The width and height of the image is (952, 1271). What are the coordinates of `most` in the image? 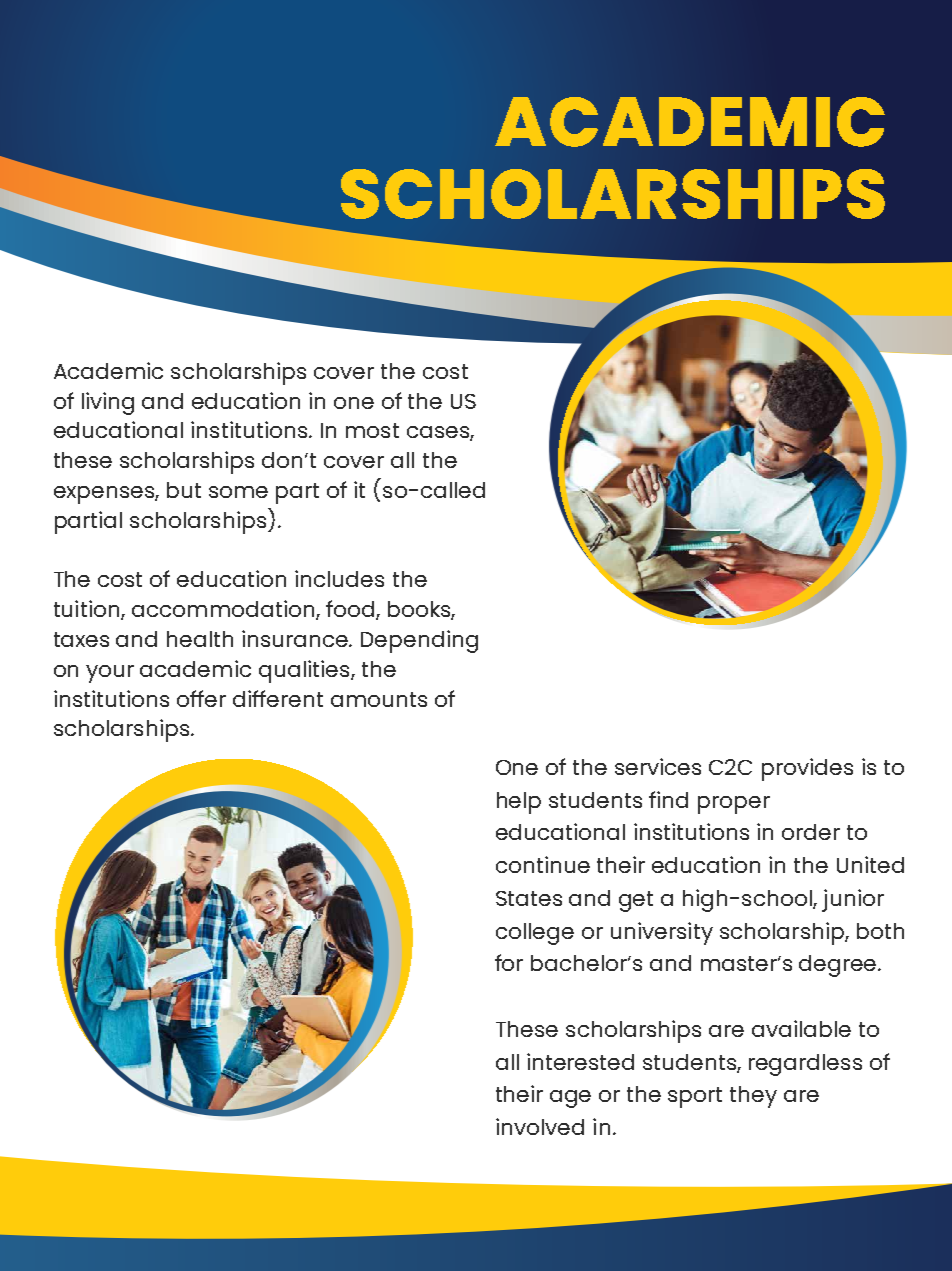 It's located at (372, 430).
